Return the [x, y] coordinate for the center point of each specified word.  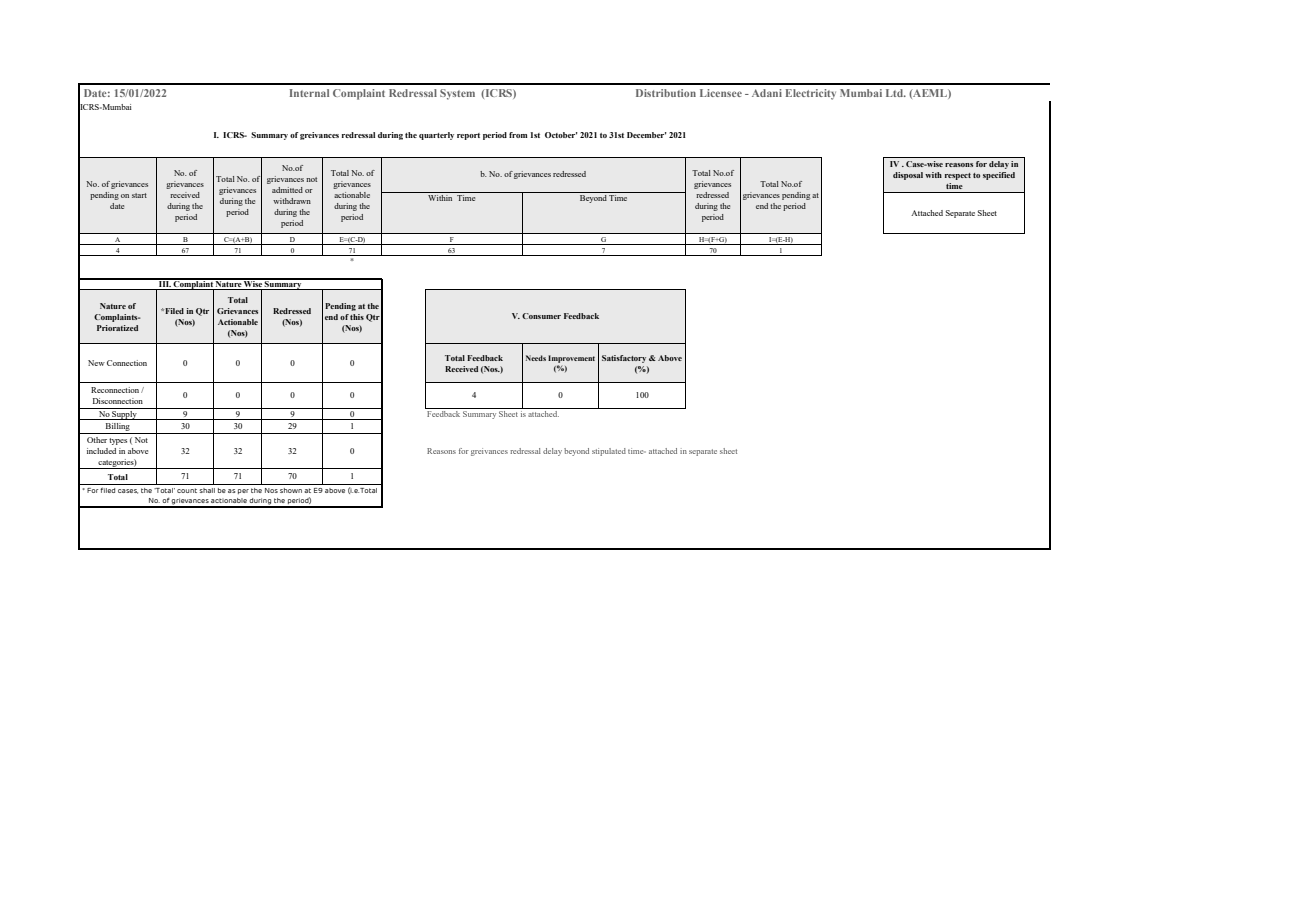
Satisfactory [624, 359]
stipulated [609, 452]
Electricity [811, 94]
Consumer [541, 316]
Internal [309, 93]
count [187, 490]
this [357, 317]
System [457, 94]
